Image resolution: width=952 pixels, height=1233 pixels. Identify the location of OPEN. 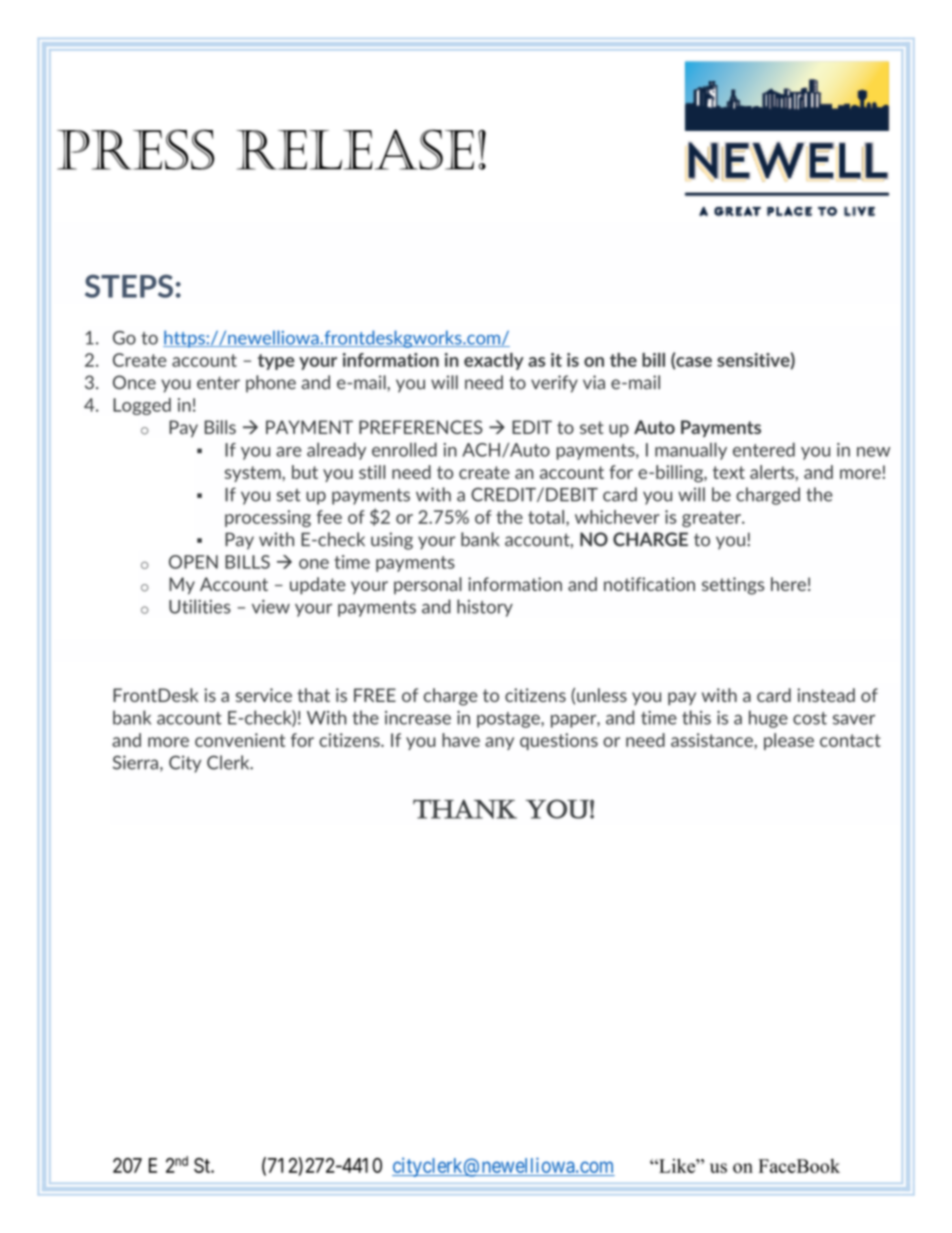
(193, 562).
